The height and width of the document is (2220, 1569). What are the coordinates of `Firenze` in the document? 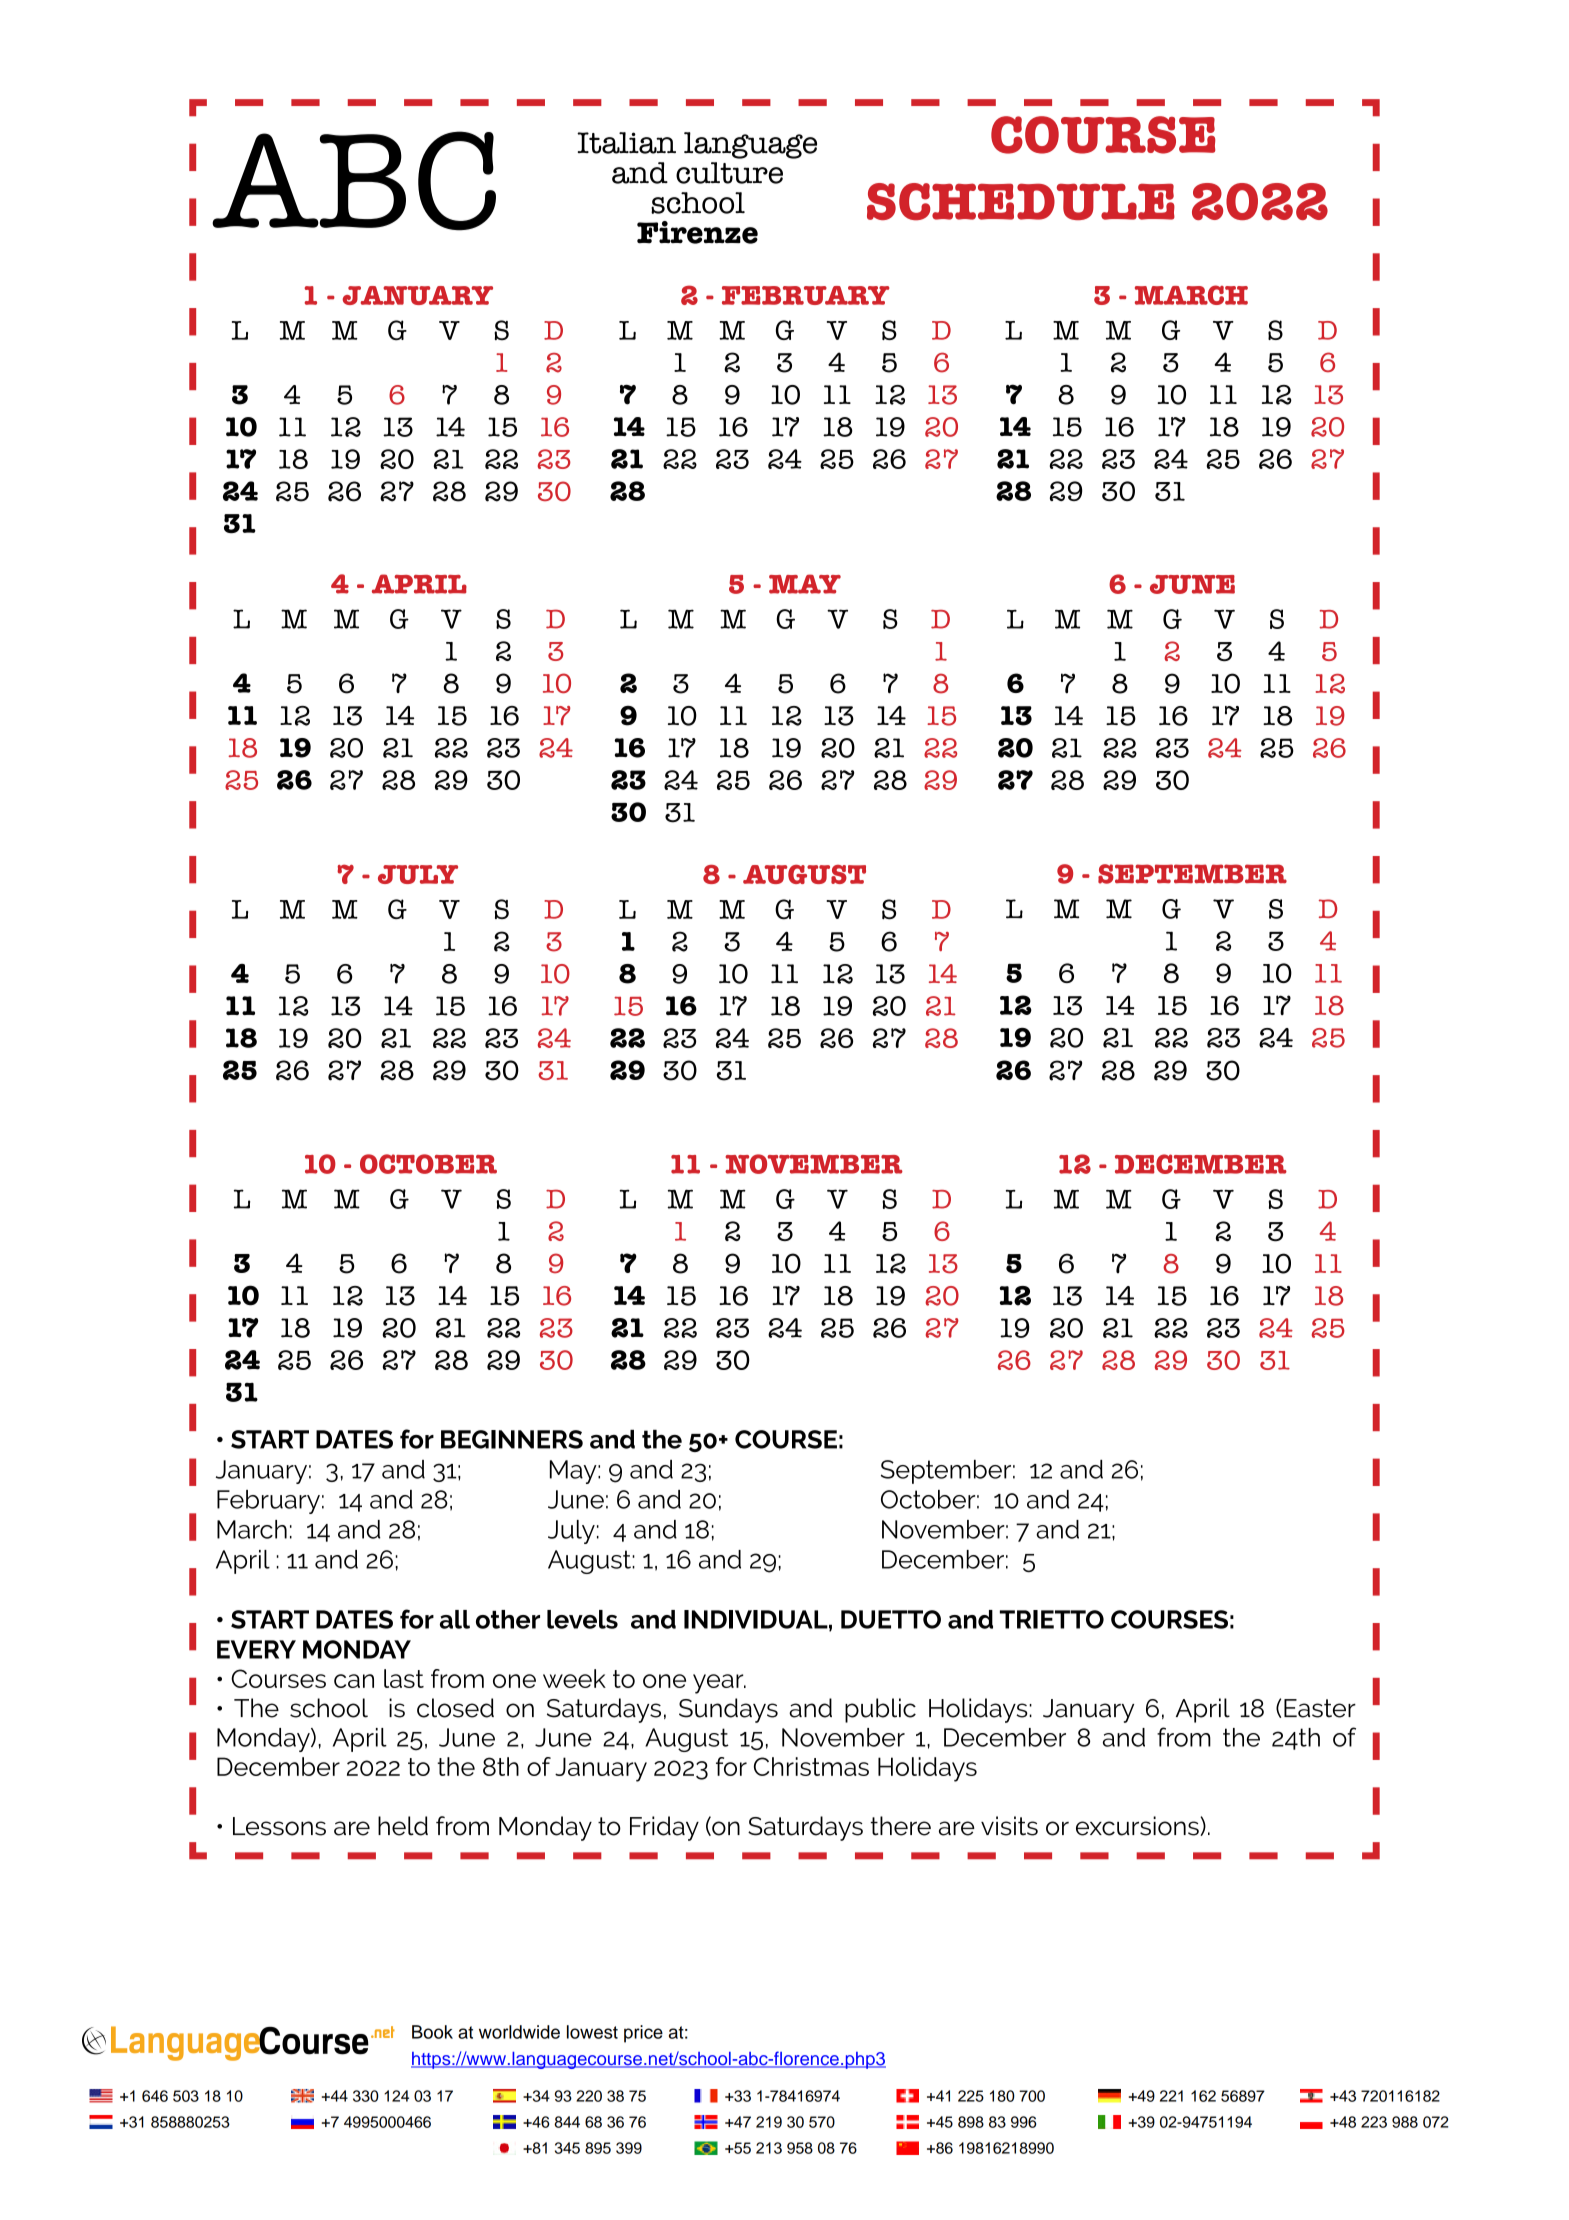 It's located at (697, 232).
